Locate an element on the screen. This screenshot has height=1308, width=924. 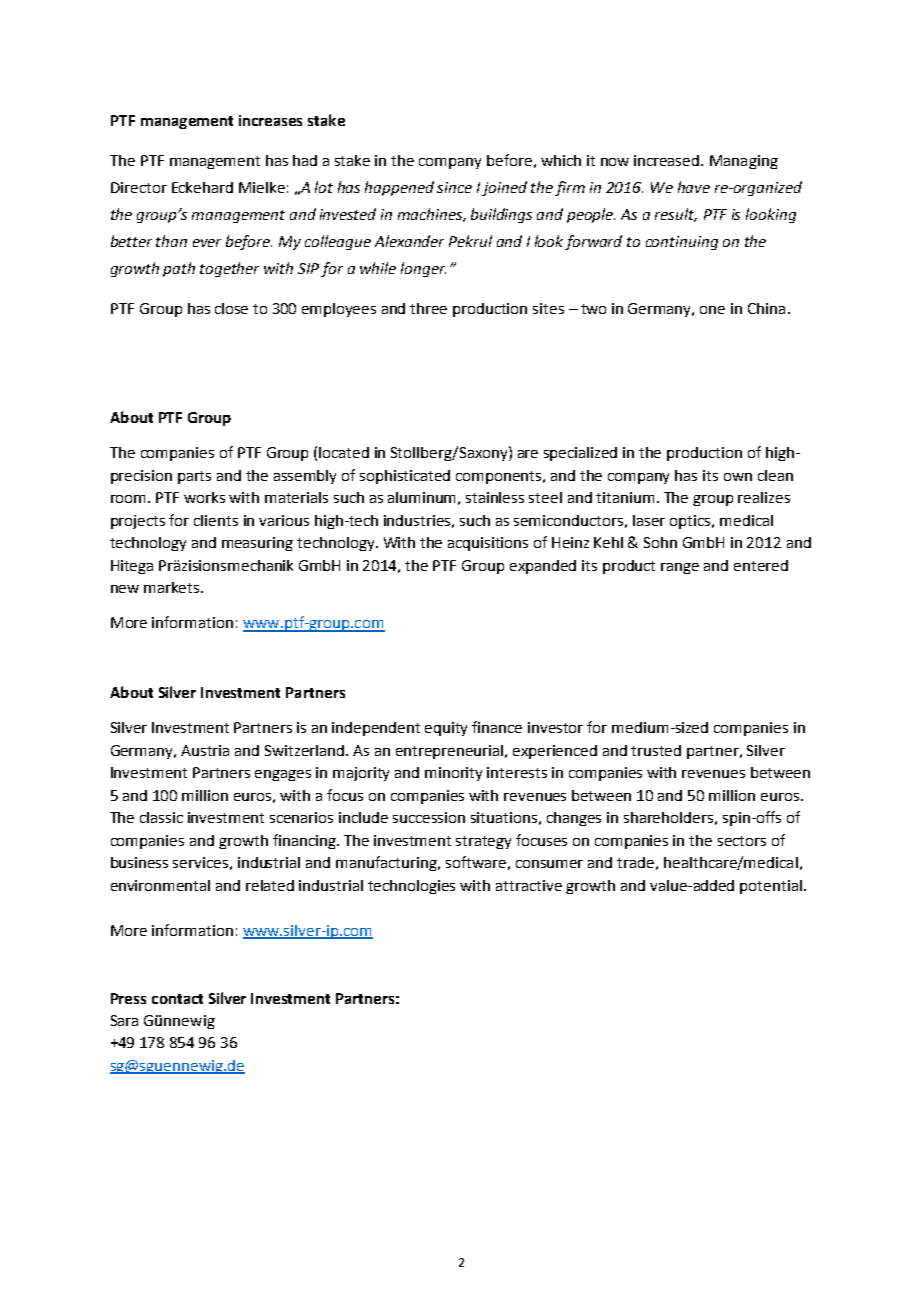
attractive is located at coordinates (529, 885).
